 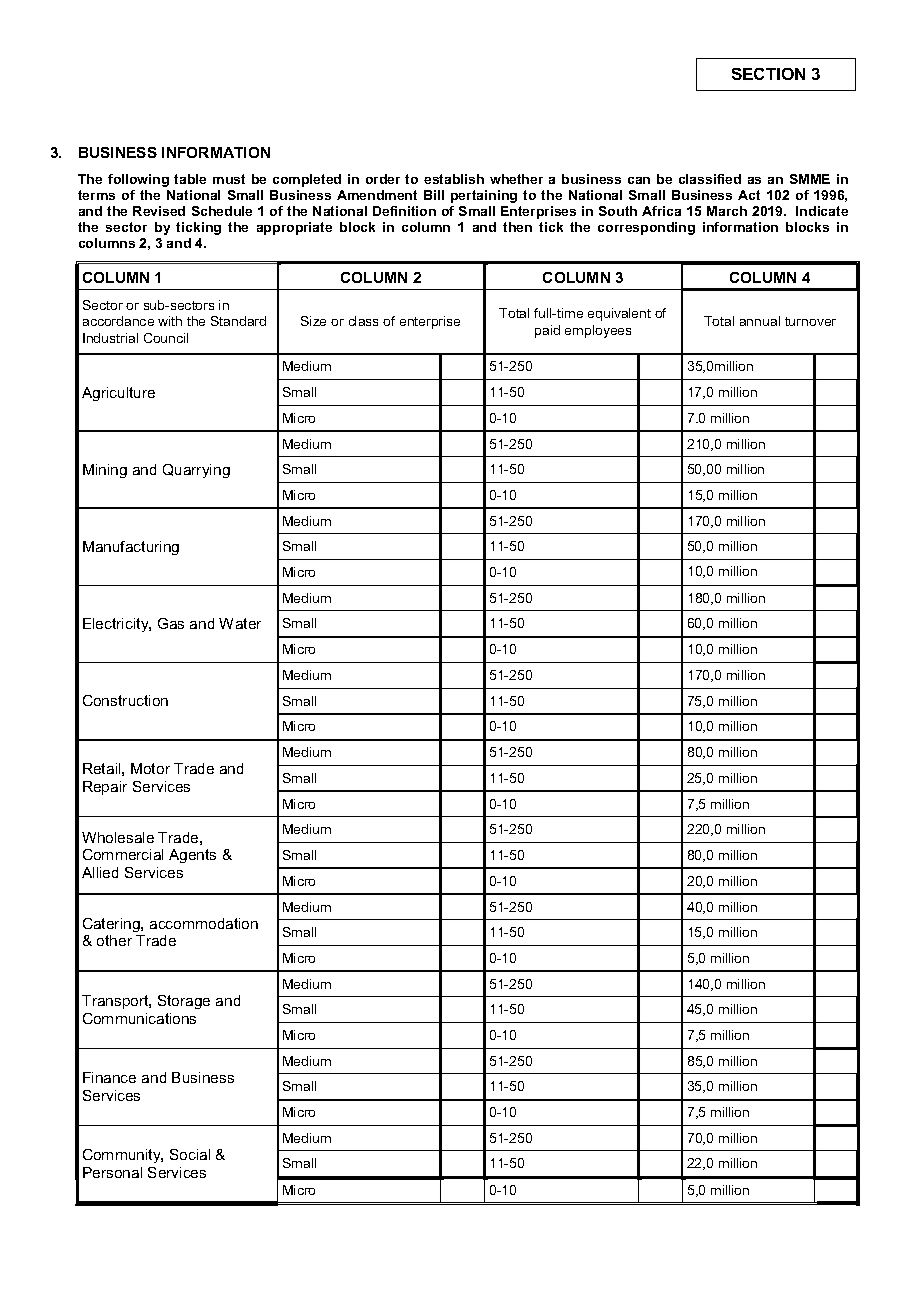 What do you see at coordinates (192, 856) in the page?
I see `Agents` at bounding box center [192, 856].
